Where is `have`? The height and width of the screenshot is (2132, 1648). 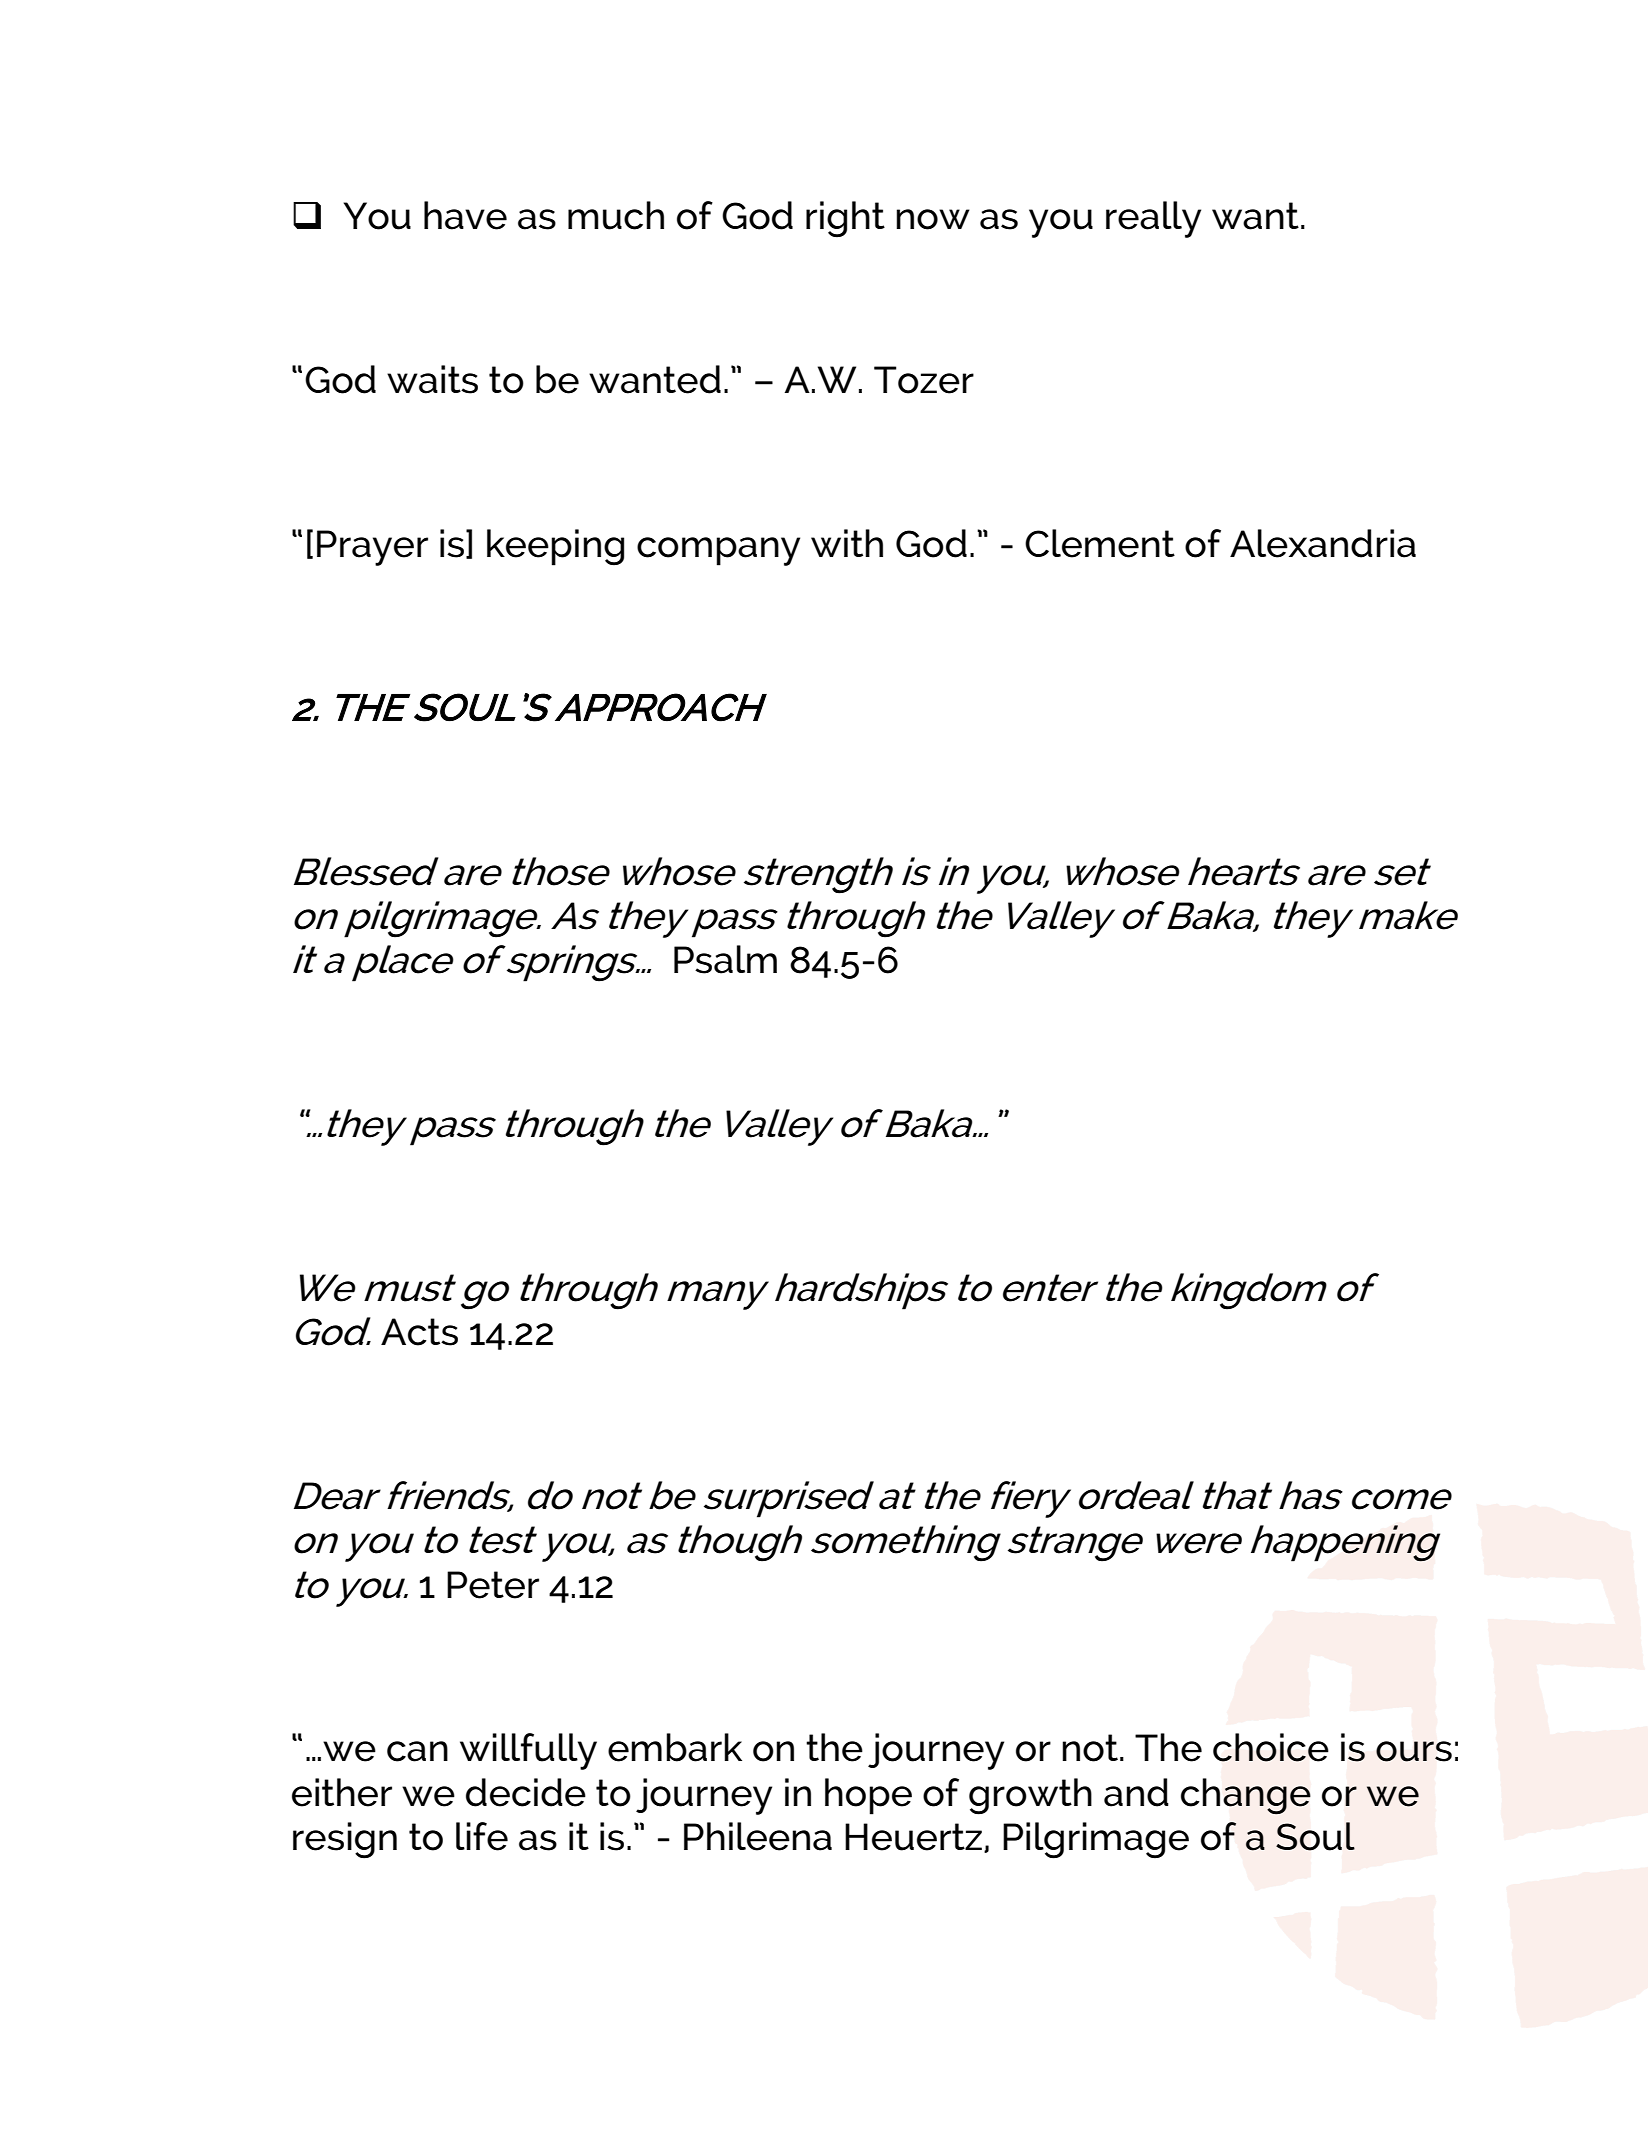
have is located at coordinates (465, 215).
